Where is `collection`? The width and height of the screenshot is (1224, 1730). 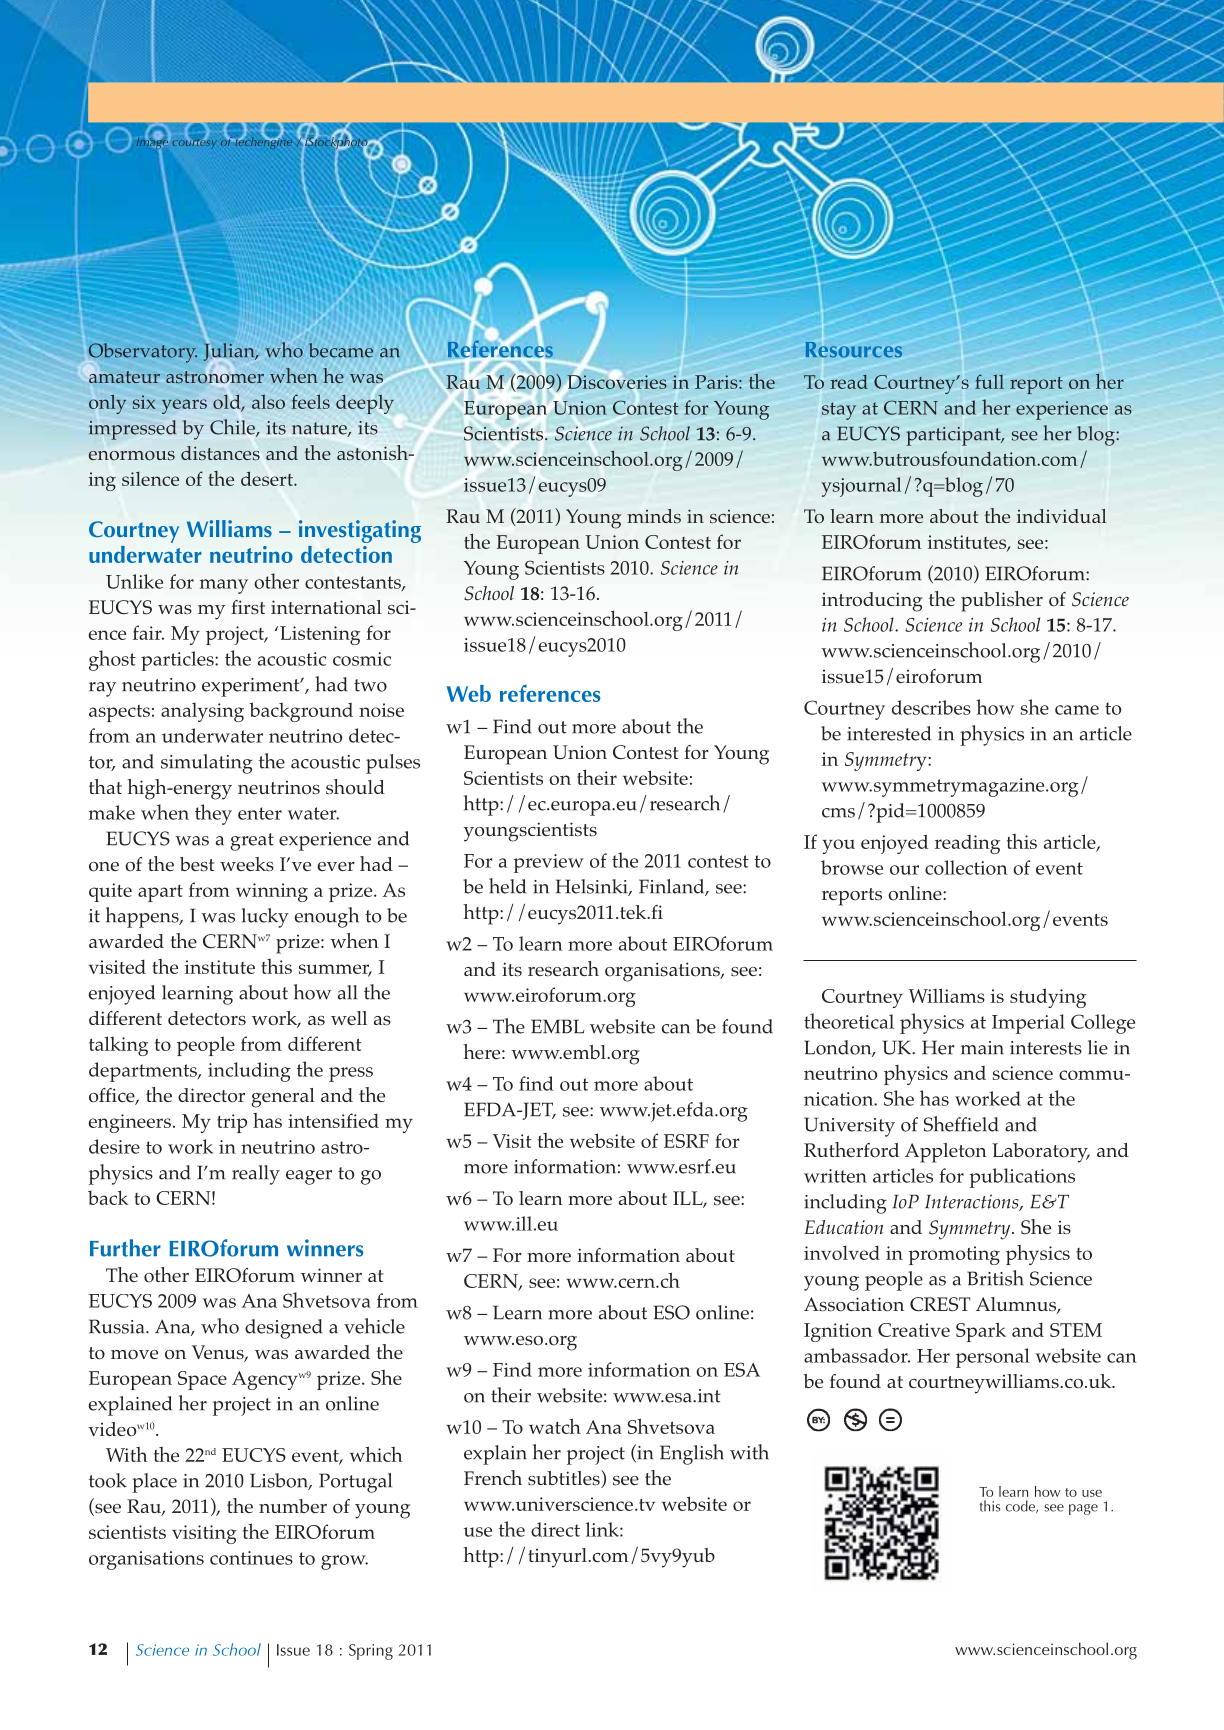
collection is located at coordinates (966, 867).
